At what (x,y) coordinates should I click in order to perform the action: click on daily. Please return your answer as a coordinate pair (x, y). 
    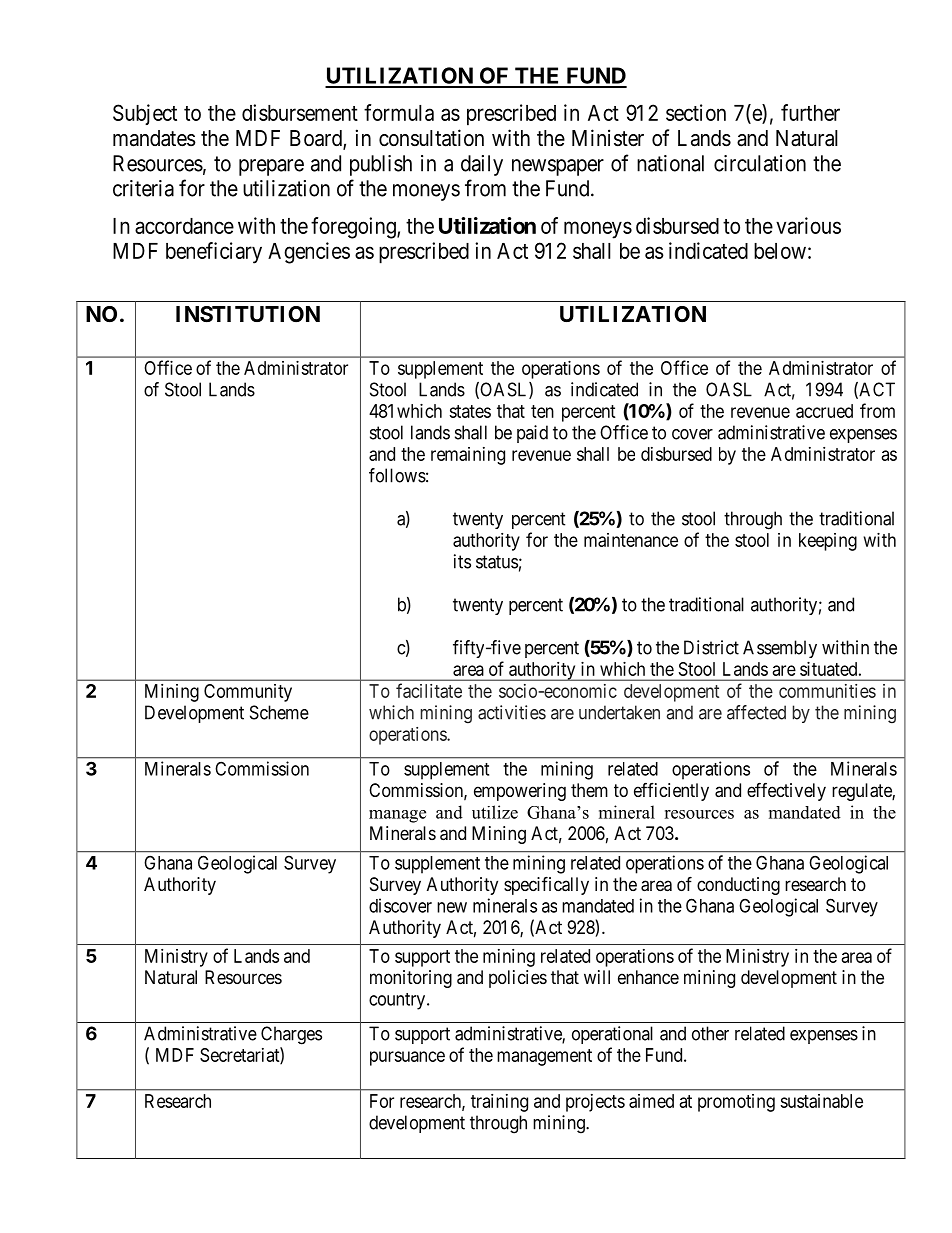
    Looking at the image, I should click on (482, 165).
